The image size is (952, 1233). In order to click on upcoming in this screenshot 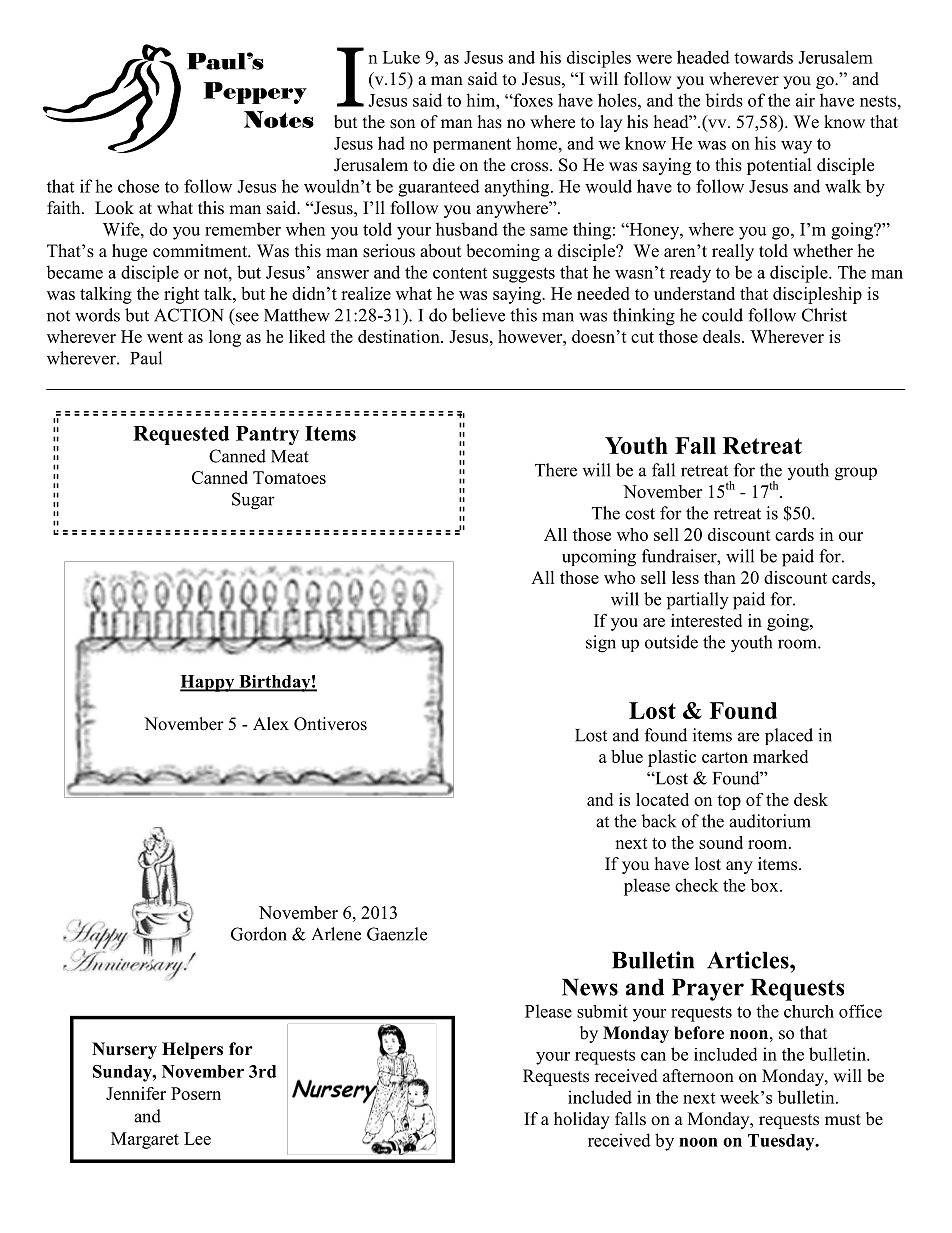, I will do `click(599, 558)`.
